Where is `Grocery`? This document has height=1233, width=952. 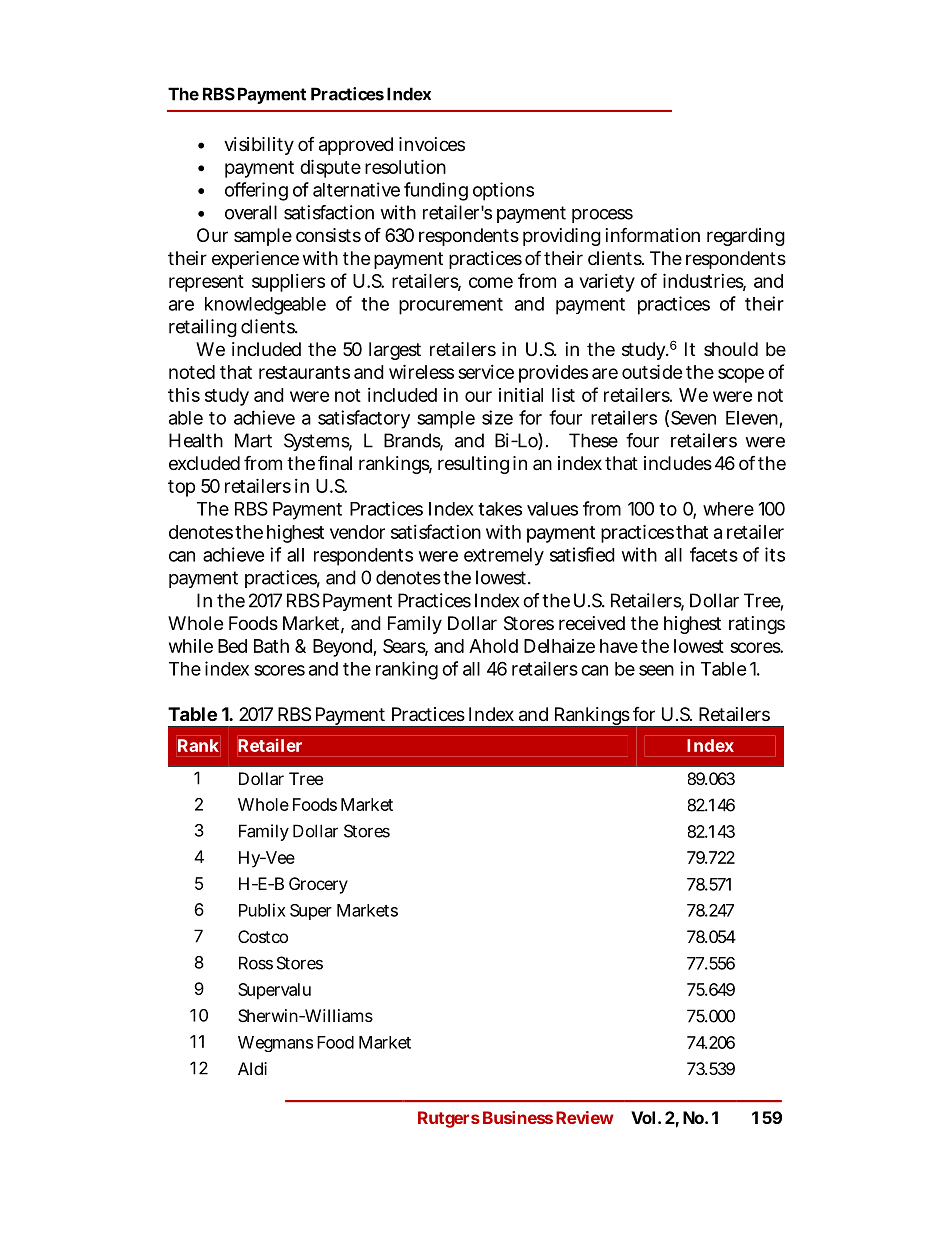
Grocery is located at coordinates (318, 885).
